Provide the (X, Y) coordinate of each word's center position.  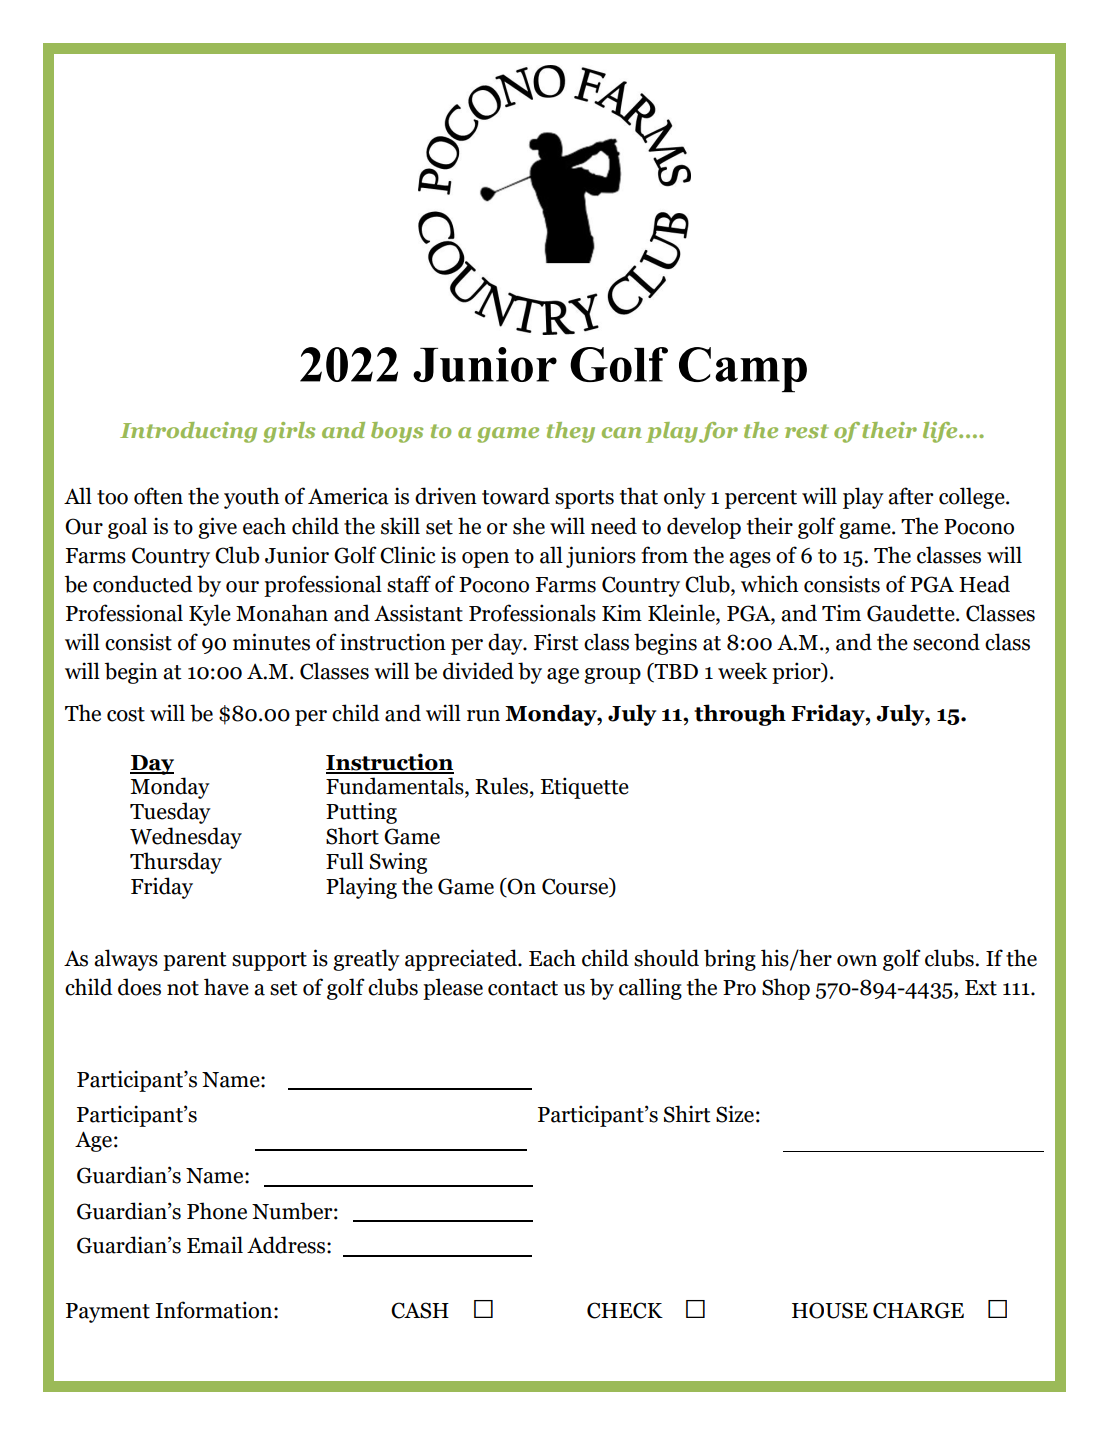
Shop (786, 989)
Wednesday (186, 838)
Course (576, 887)
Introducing (188, 432)
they (571, 432)
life (941, 432)
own (857, 961)
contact (523, 988)
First (556, 642)
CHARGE (918, 1310)
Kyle (210, 615)
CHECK (625, 1310)
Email (215, 1245)
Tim (841, 612)
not (183, 988)
